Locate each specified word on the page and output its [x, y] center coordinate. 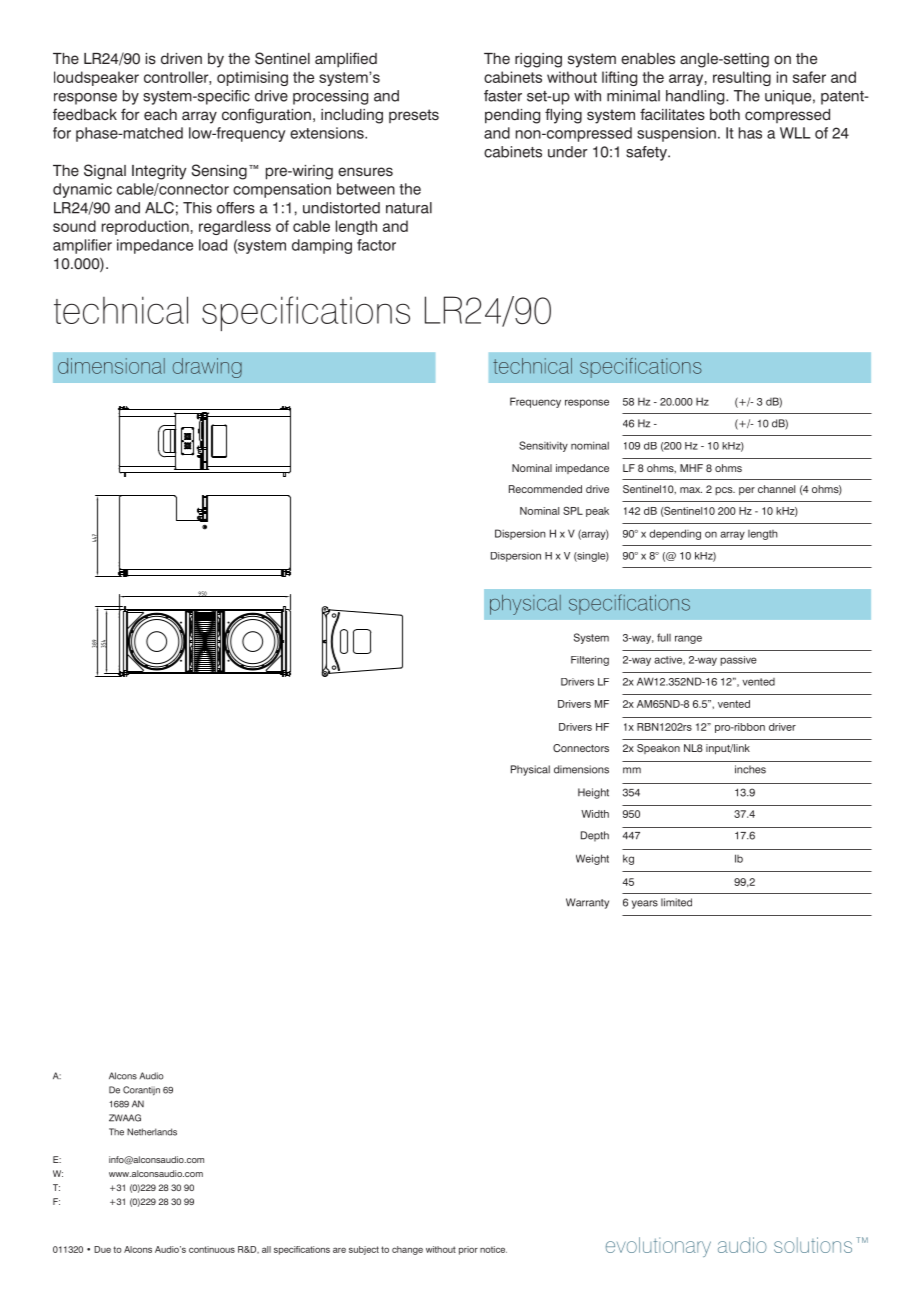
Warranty [587, 903]
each [160, 115]
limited [676, 902]
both [725, 115]
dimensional [111, 366]
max [691, 490]
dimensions [581, 769]
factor [376, 245]
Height [593, 793]
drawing [207, 368]
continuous [212, 1249]
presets [414, 116]
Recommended [545, 489]
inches [750, 769]
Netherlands [152, 1132]
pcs [725, 491]
